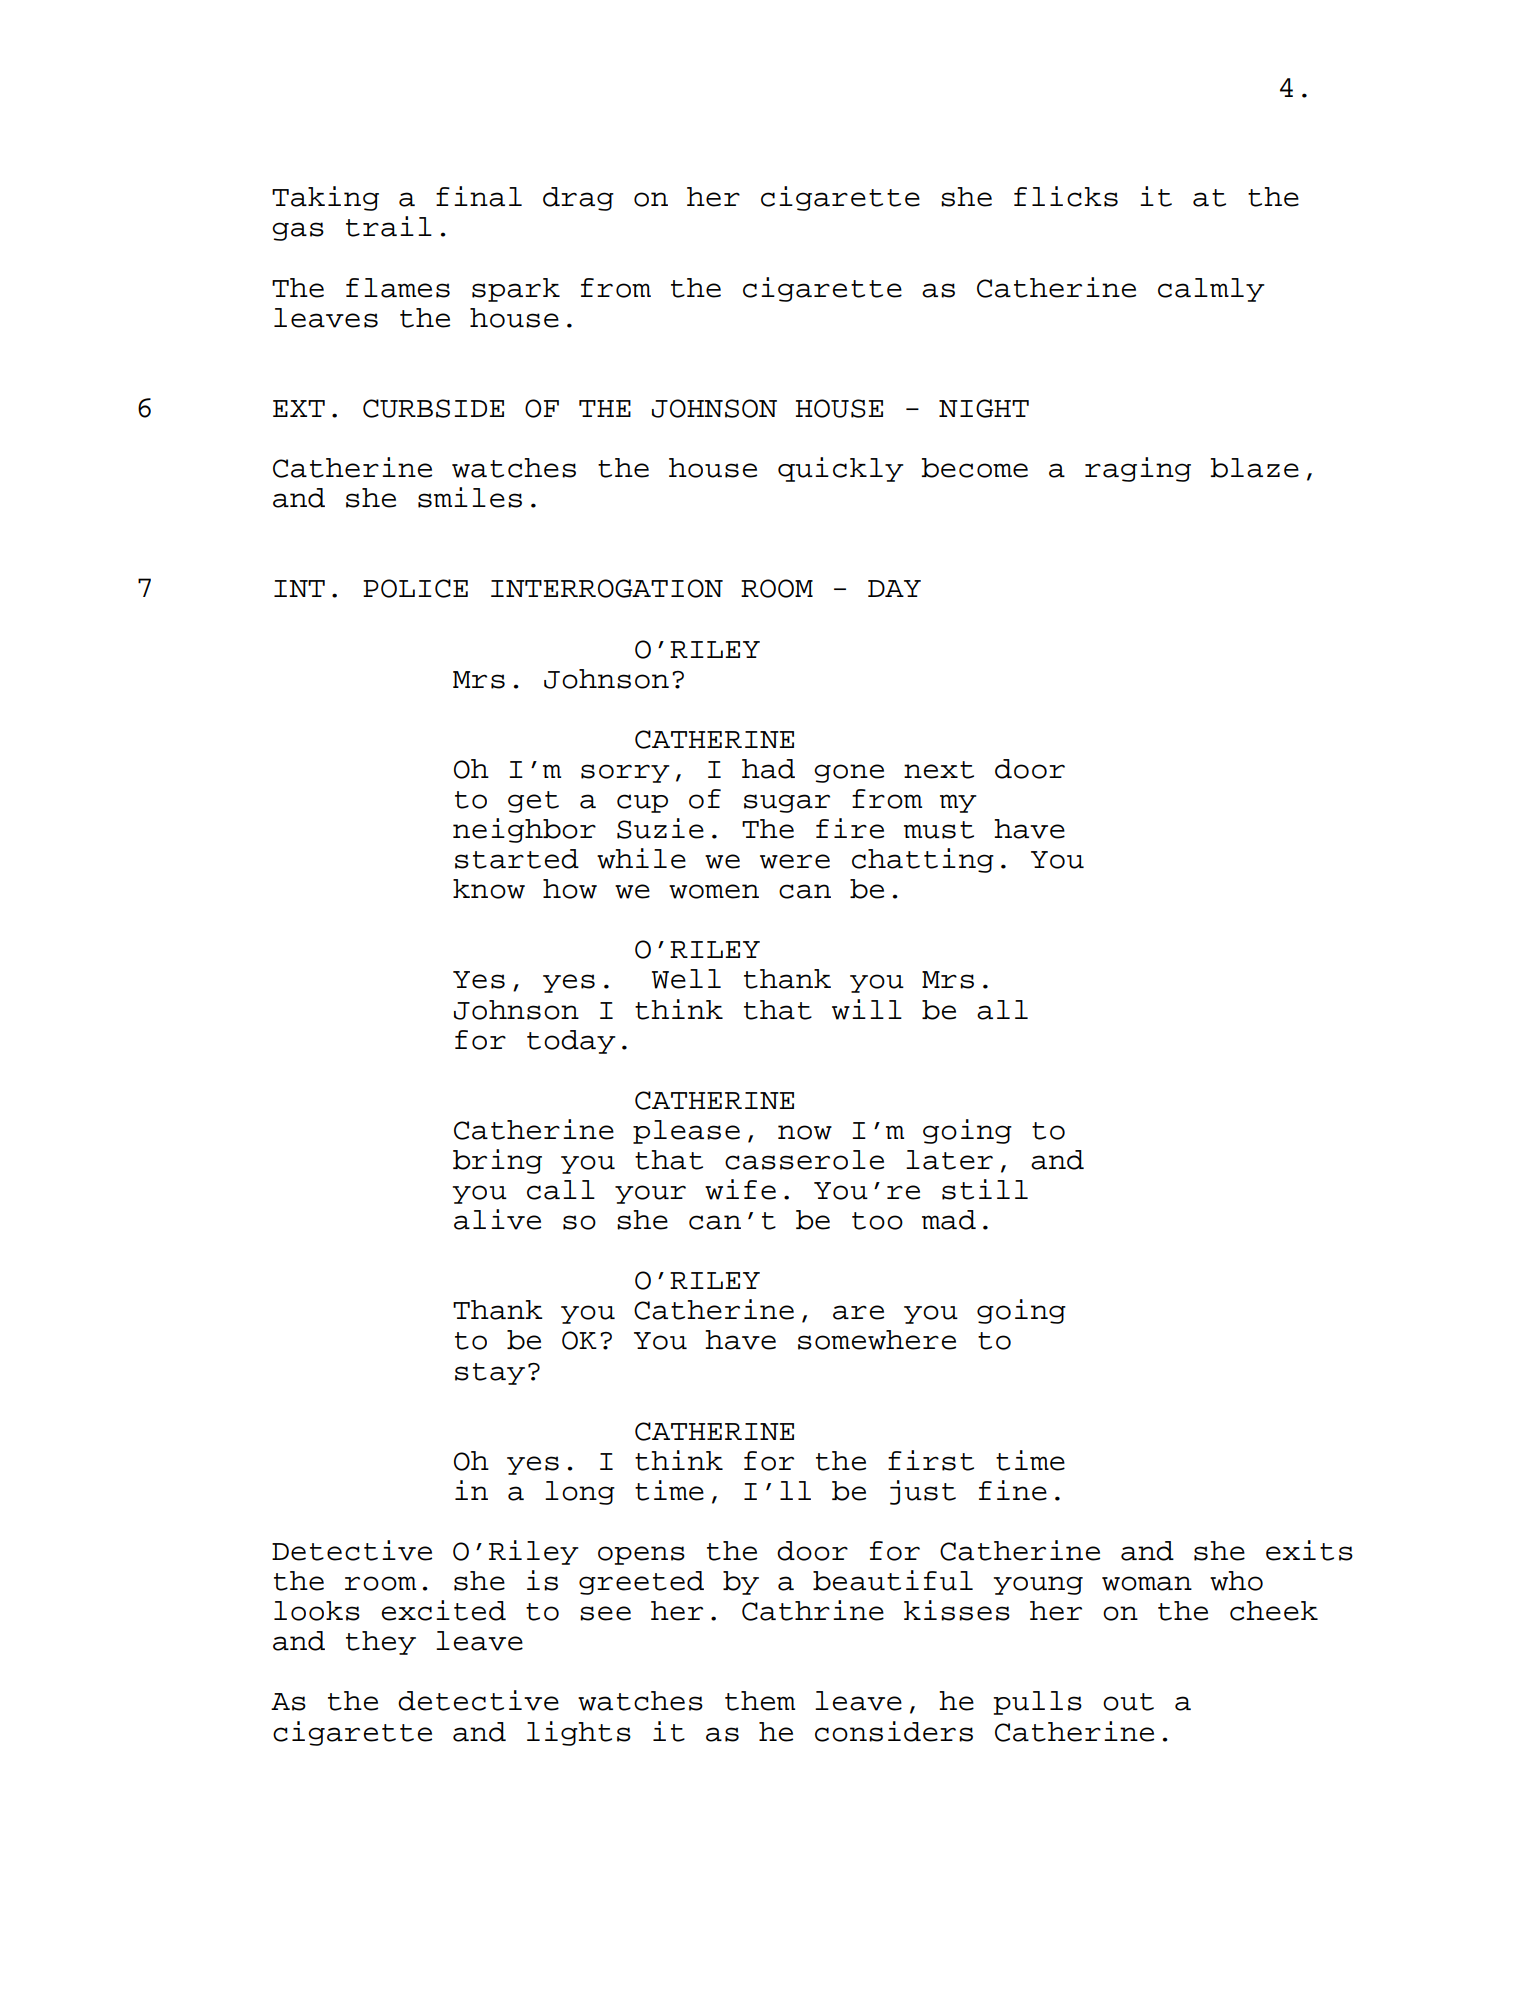 The image size is (1540, 1993). Describe the element at coordinates (804, 1160) in the screenshot. I see `casserole` at that location.
